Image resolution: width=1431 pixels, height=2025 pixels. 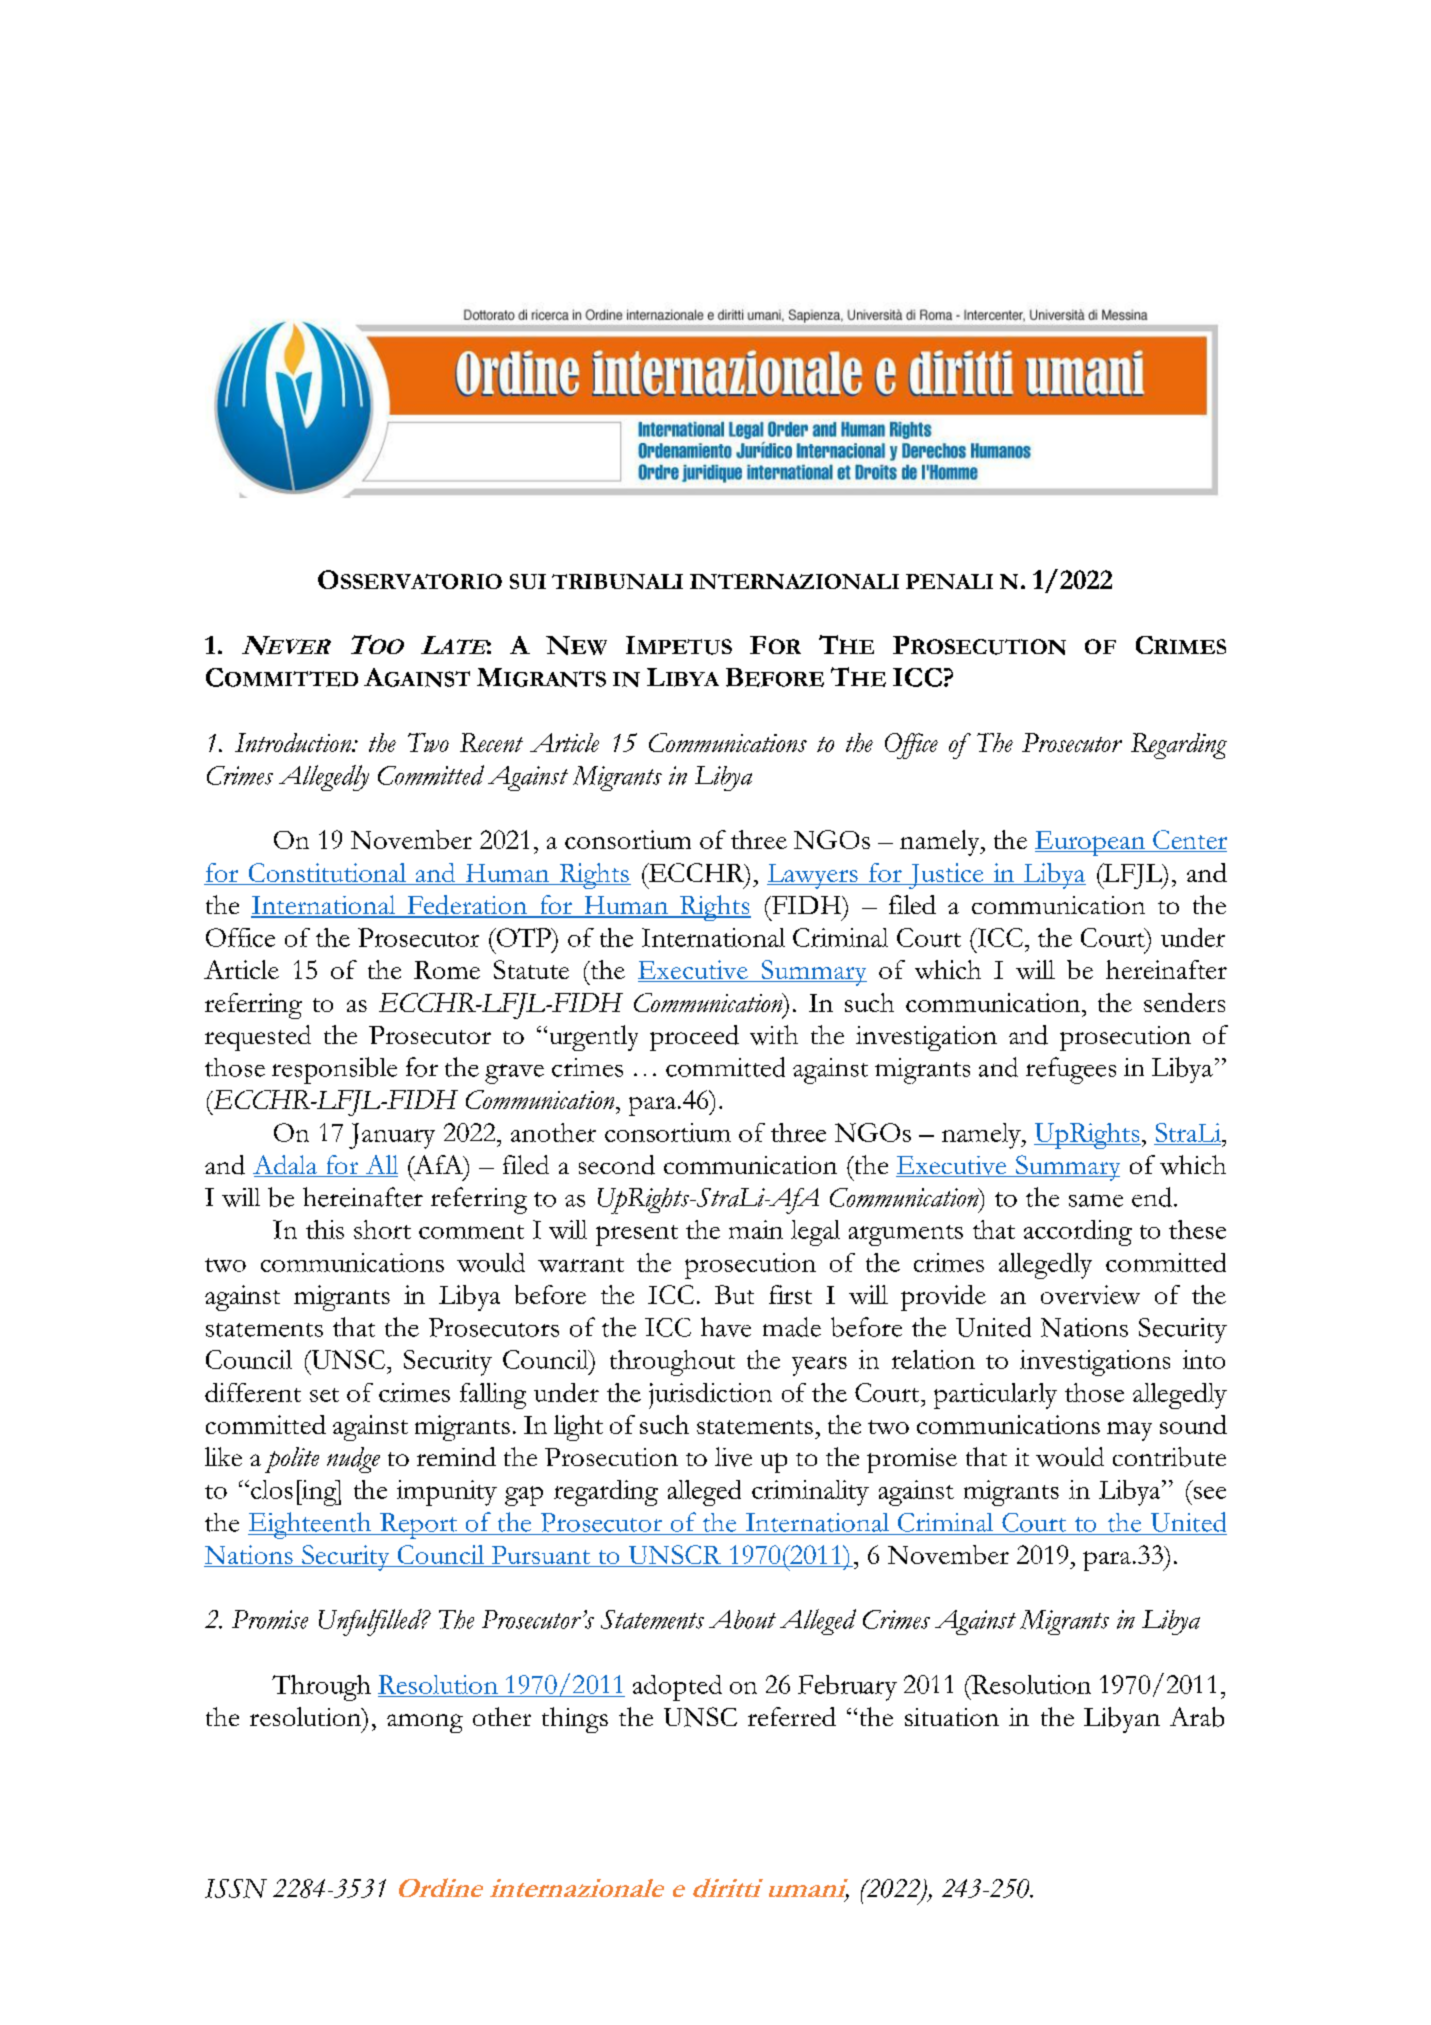 I want to click on Lawyers, so click(x=813, y=876).
